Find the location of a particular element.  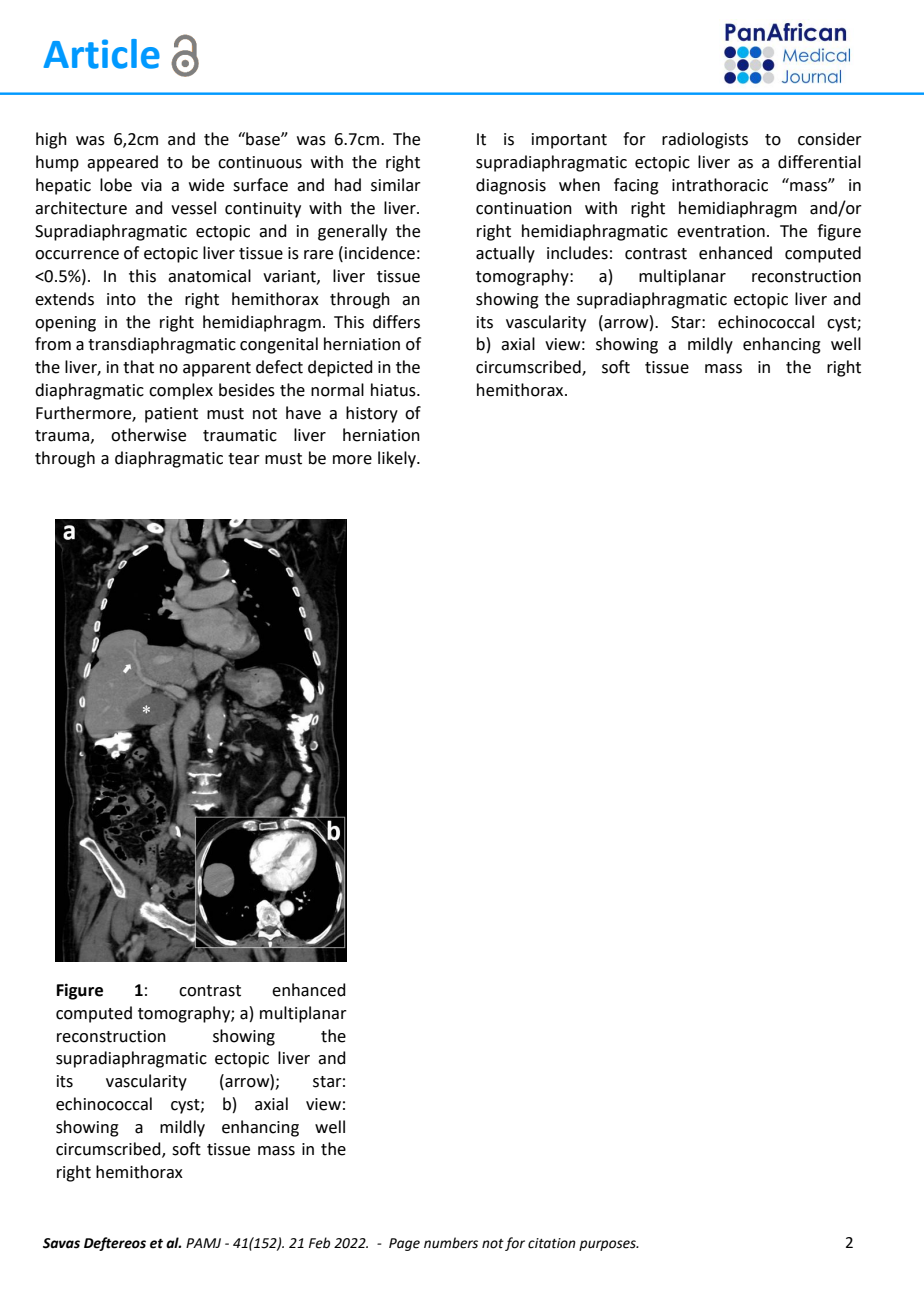

radiologists is located at coordinates (705, 140).
